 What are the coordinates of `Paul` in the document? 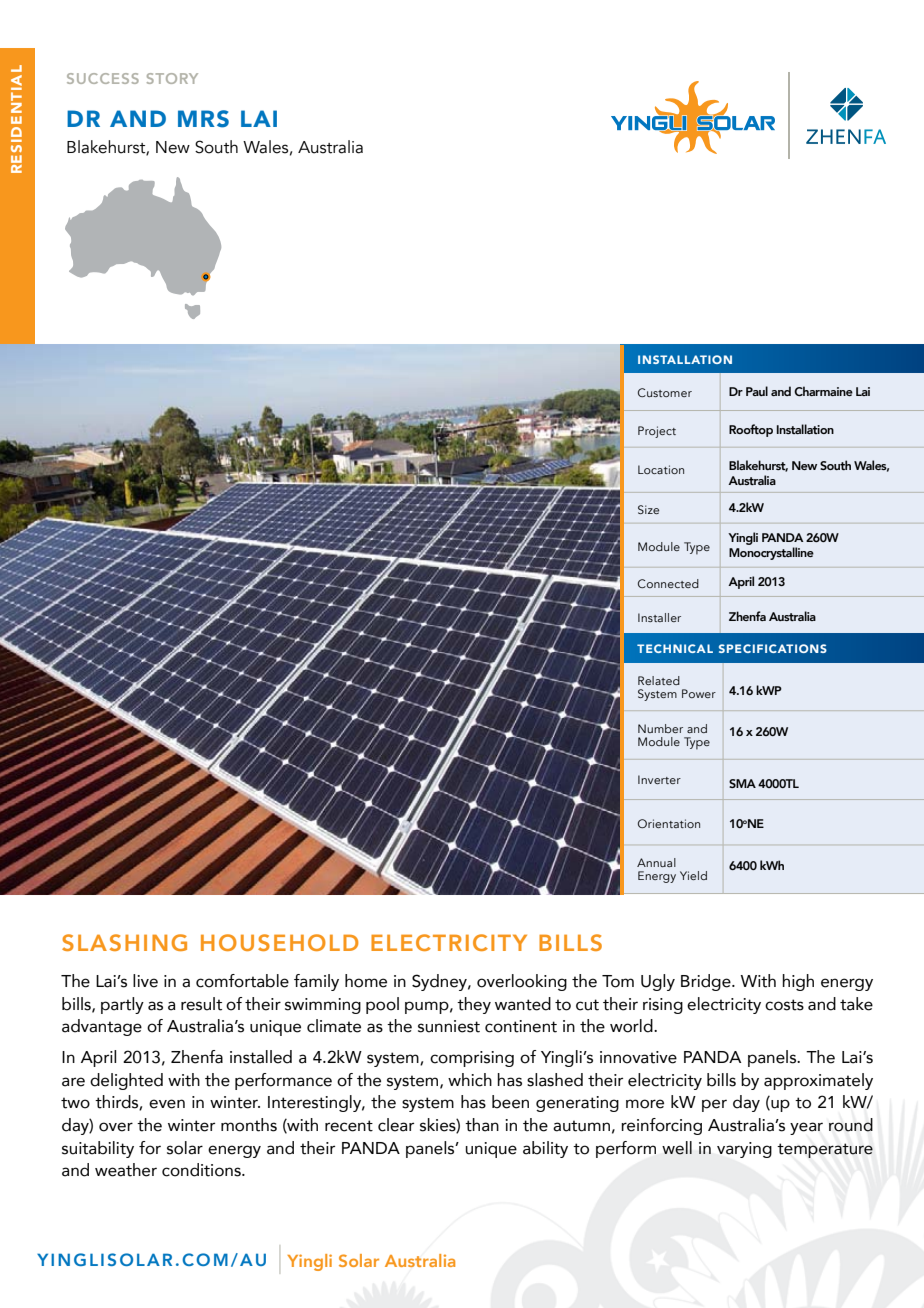 It's located at (757, 391).
